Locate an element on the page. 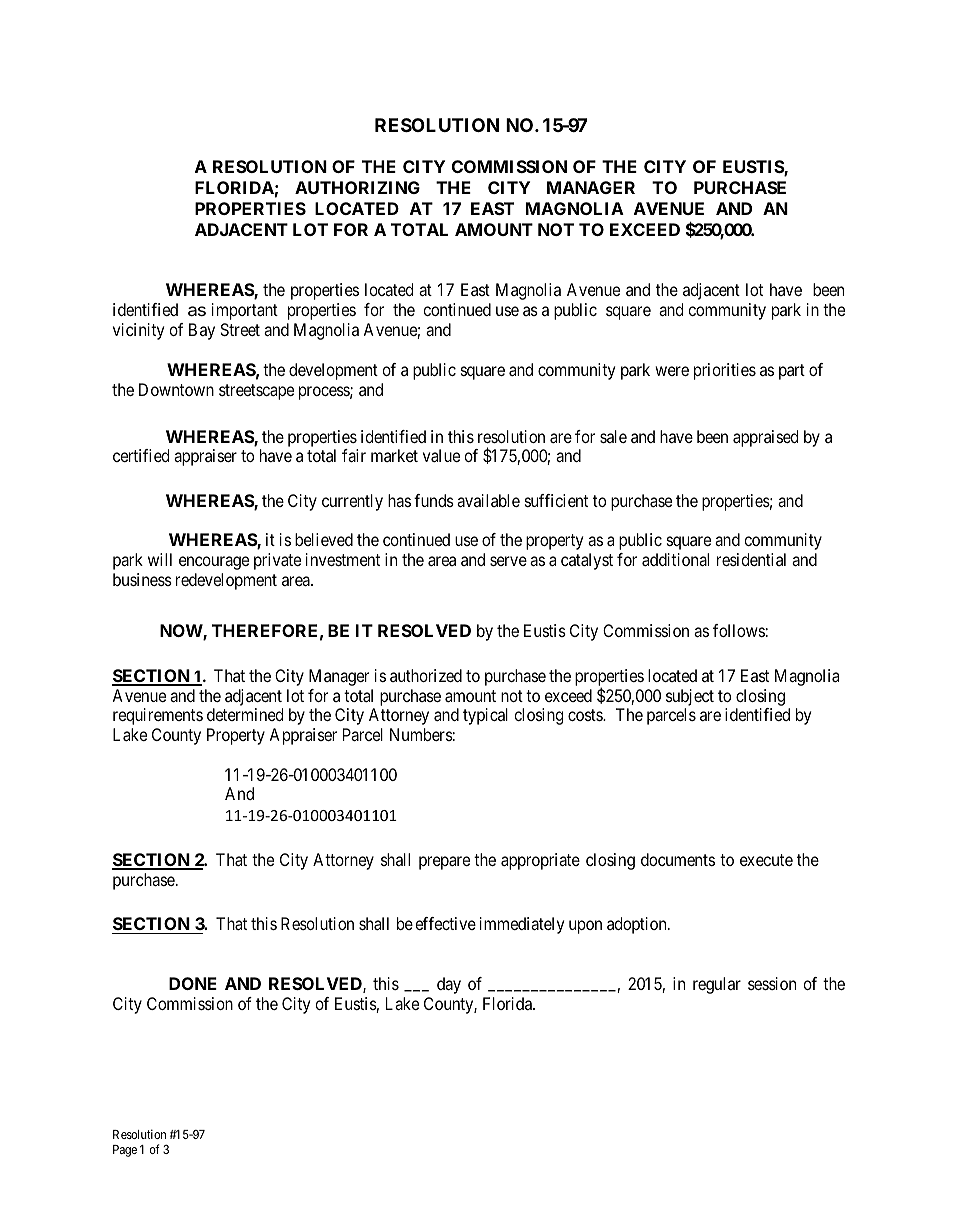 Image resolution: width=957 pixels, height=1232 pixels. important is located at coordinates (245, 311).
